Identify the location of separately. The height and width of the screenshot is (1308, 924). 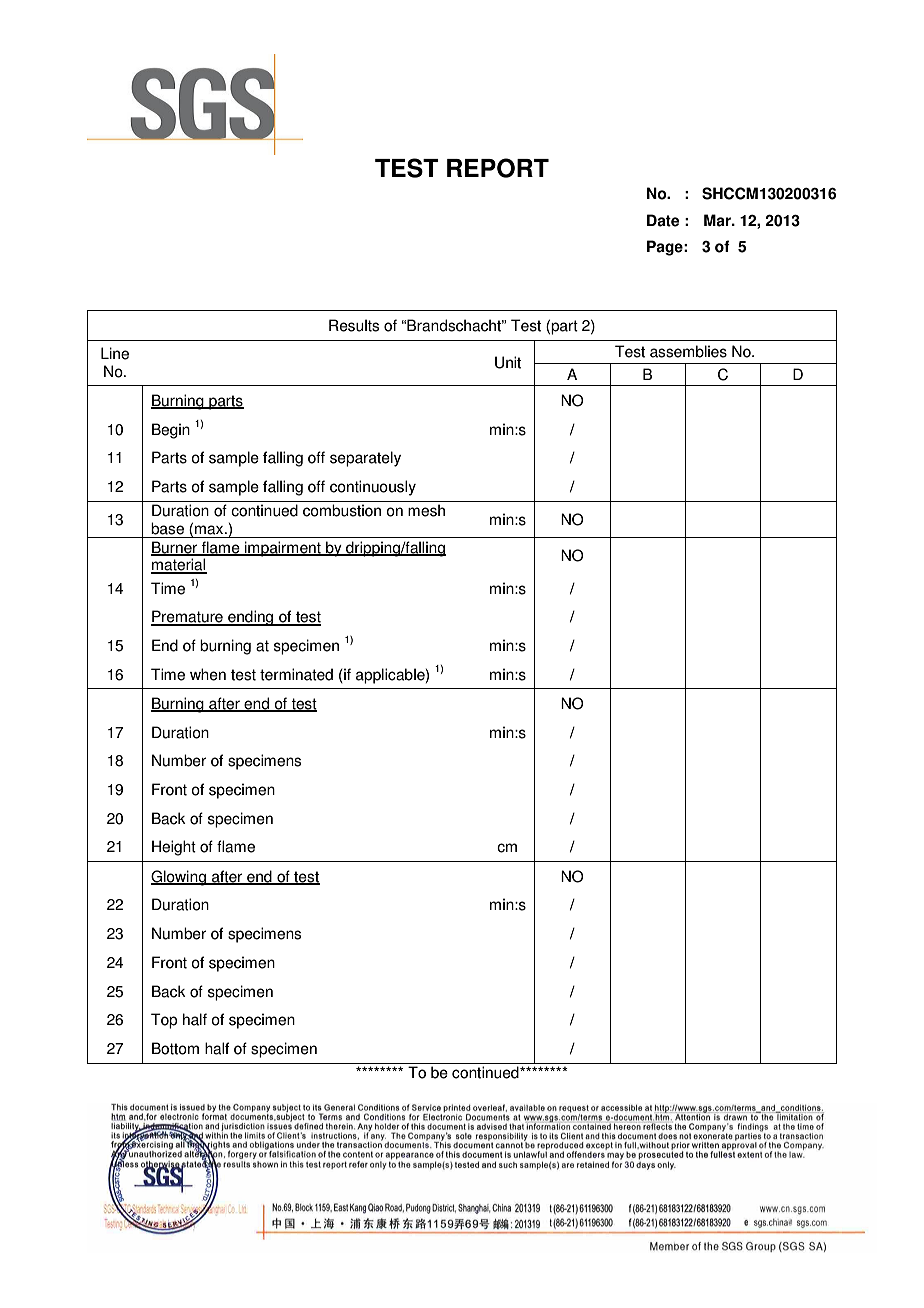
(365, 459).
